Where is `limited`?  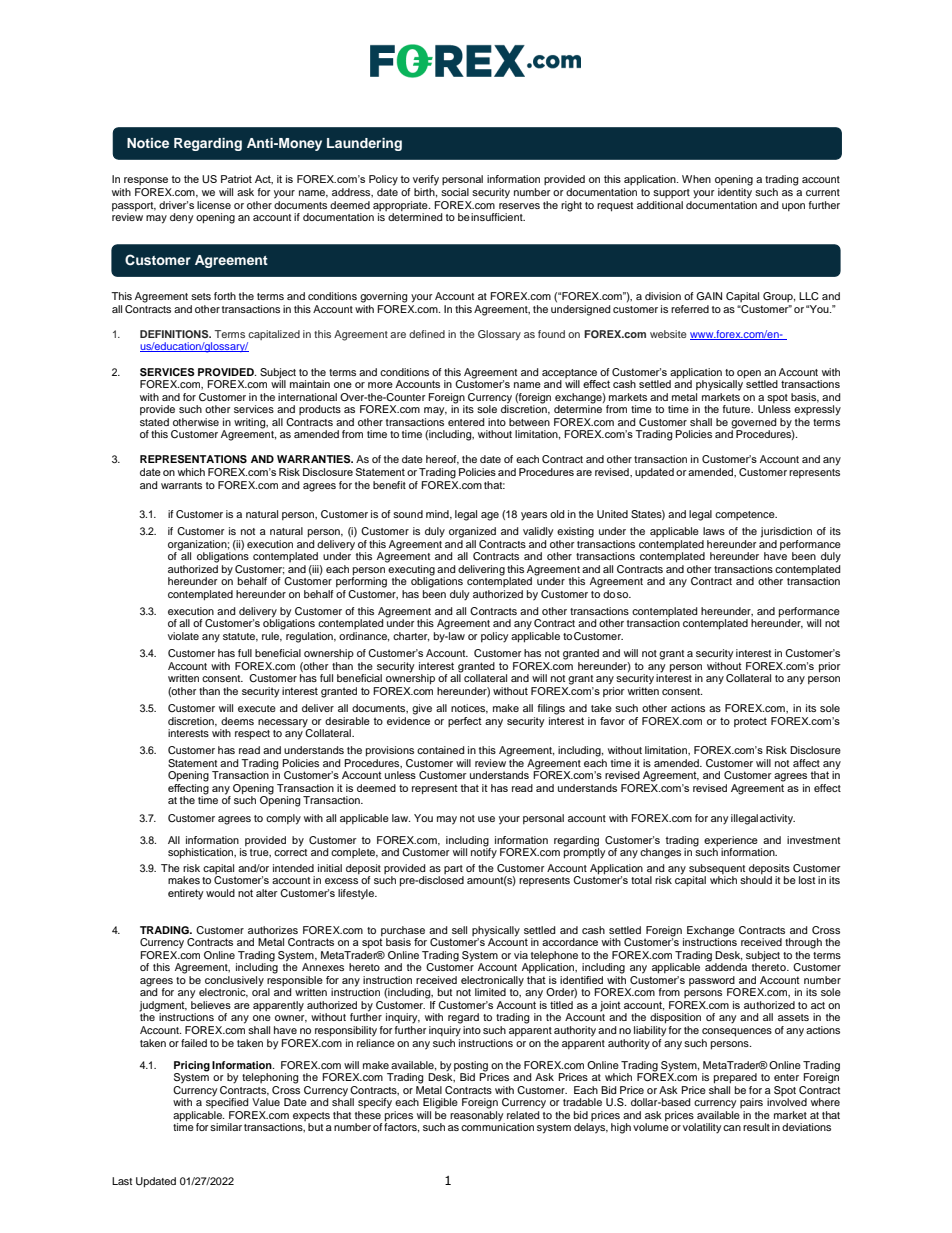
limited is located at coordinates (490, 992).
